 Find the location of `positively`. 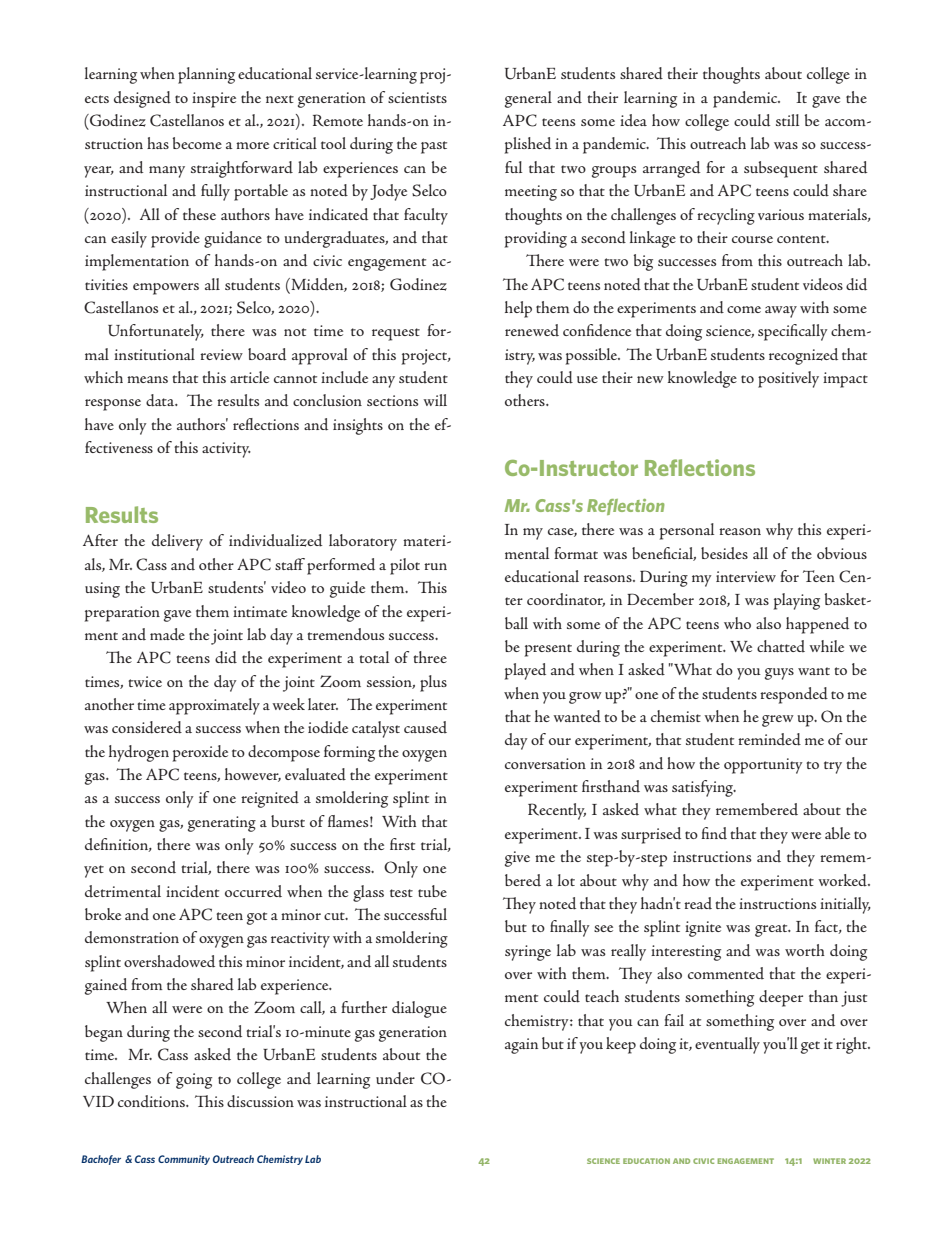

positively is located at coordinates (788, 379).
